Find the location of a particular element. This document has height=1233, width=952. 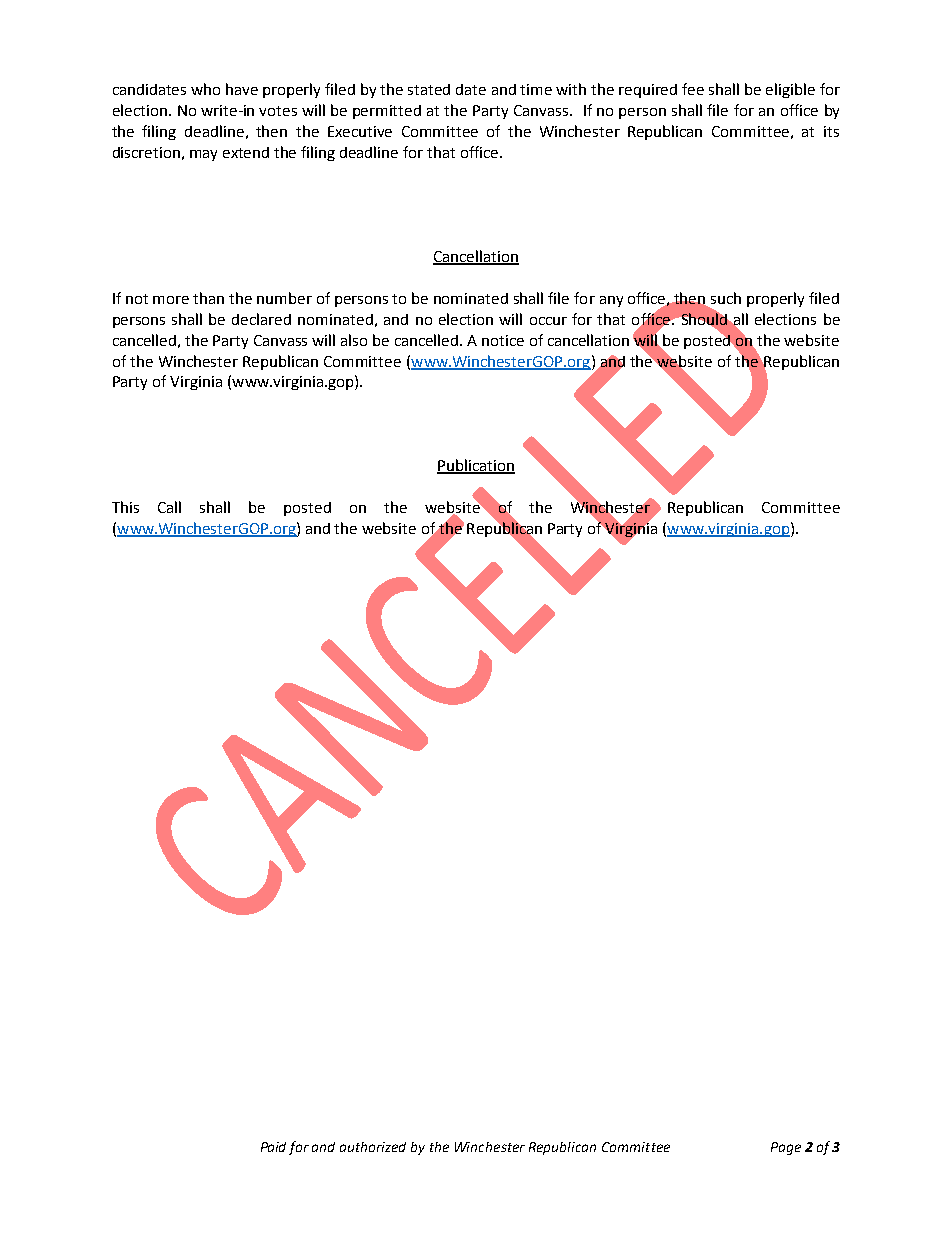

Paid is located at coordinates (273, 1147).
